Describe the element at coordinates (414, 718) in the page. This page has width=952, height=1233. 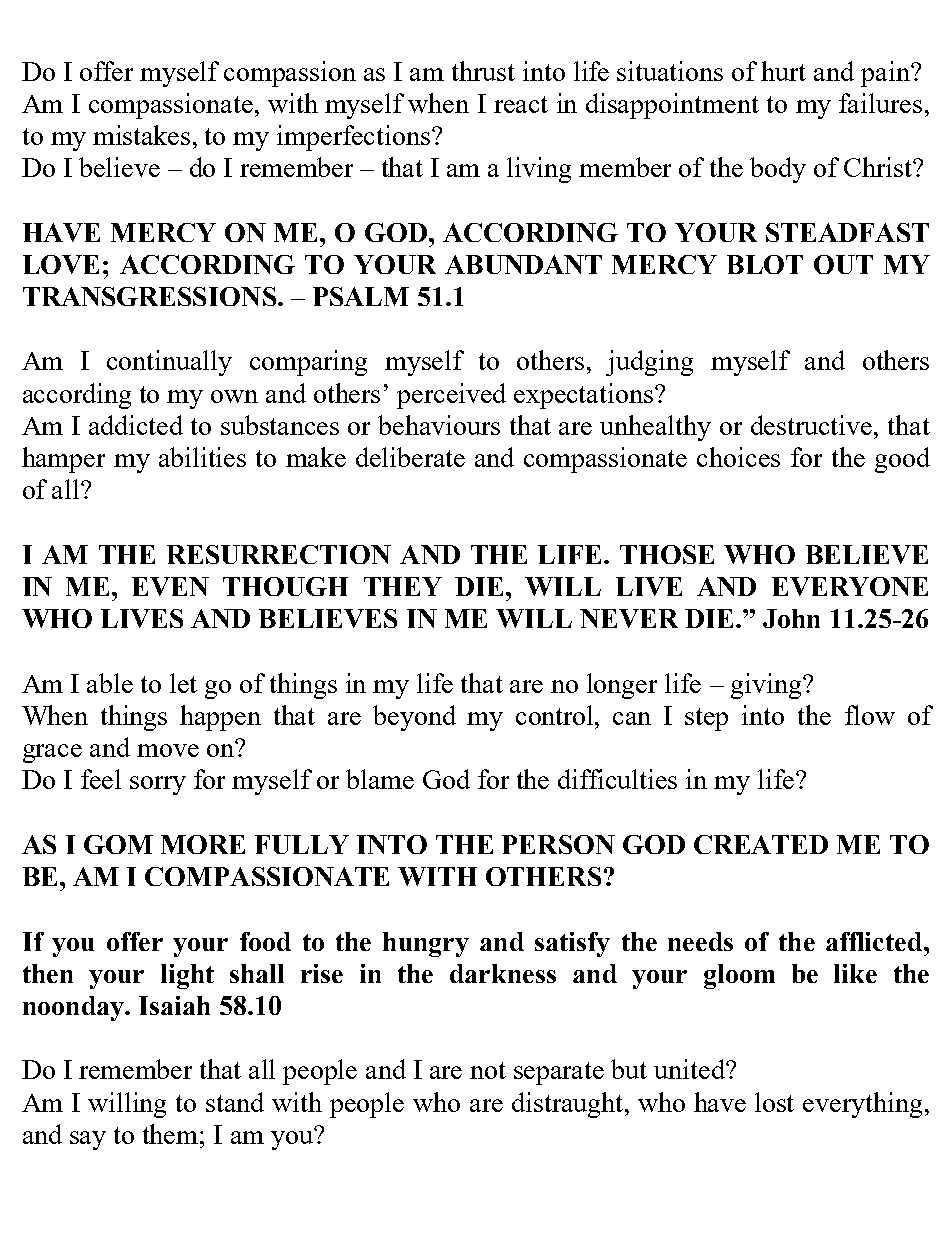
I see `beyond` at that location.
